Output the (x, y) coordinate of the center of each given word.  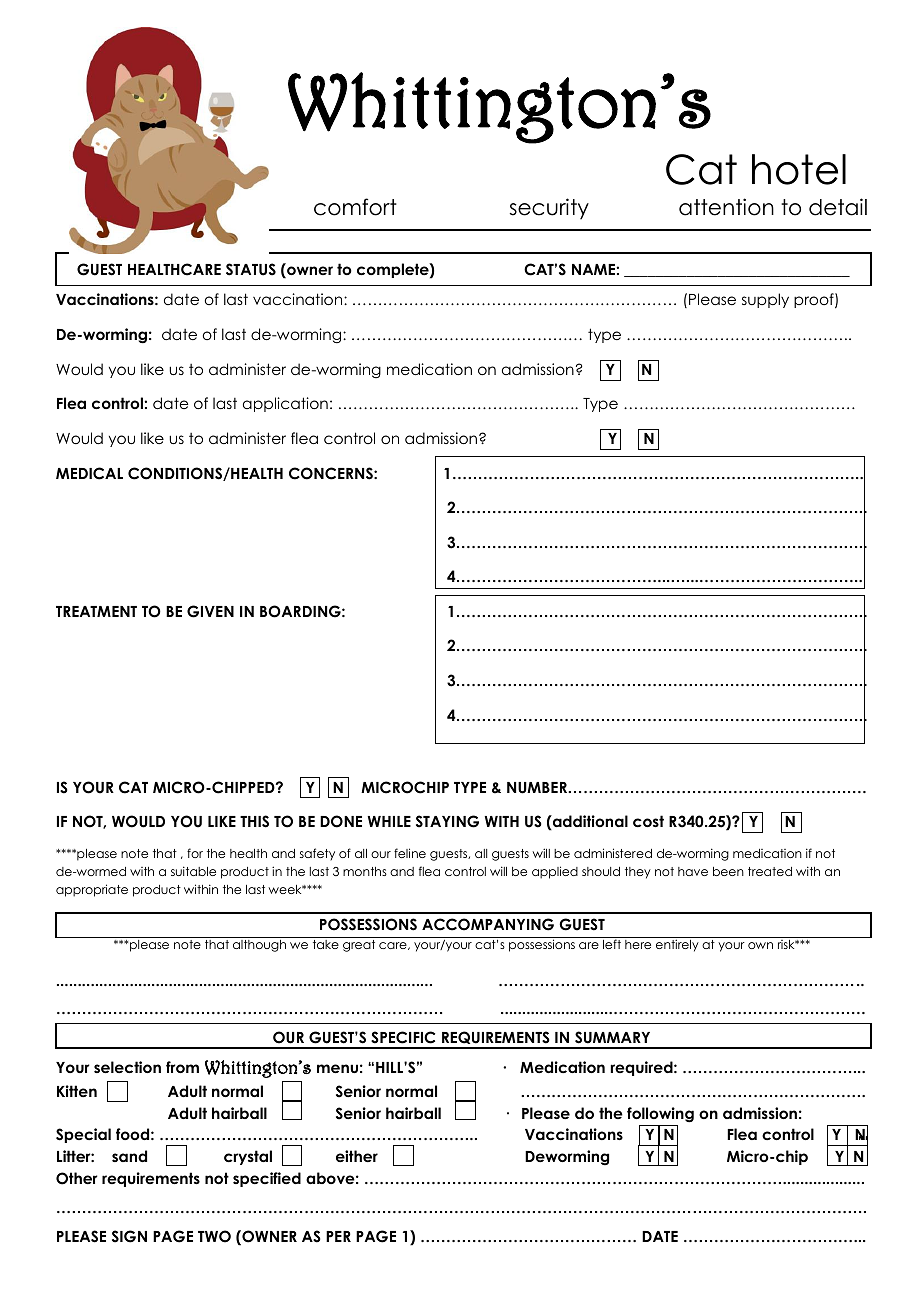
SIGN (129, 1236)
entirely (677, 944)
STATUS (251, 269)
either (357, 1156)
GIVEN (210, 611)
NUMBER (538, 788)
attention (726, 207)
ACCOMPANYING (488, 924)
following (660, 1115)
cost (648, 821)
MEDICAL (89, 473)
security (549, 209)
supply (765, 300)
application (285, 404)
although (260, 944)
